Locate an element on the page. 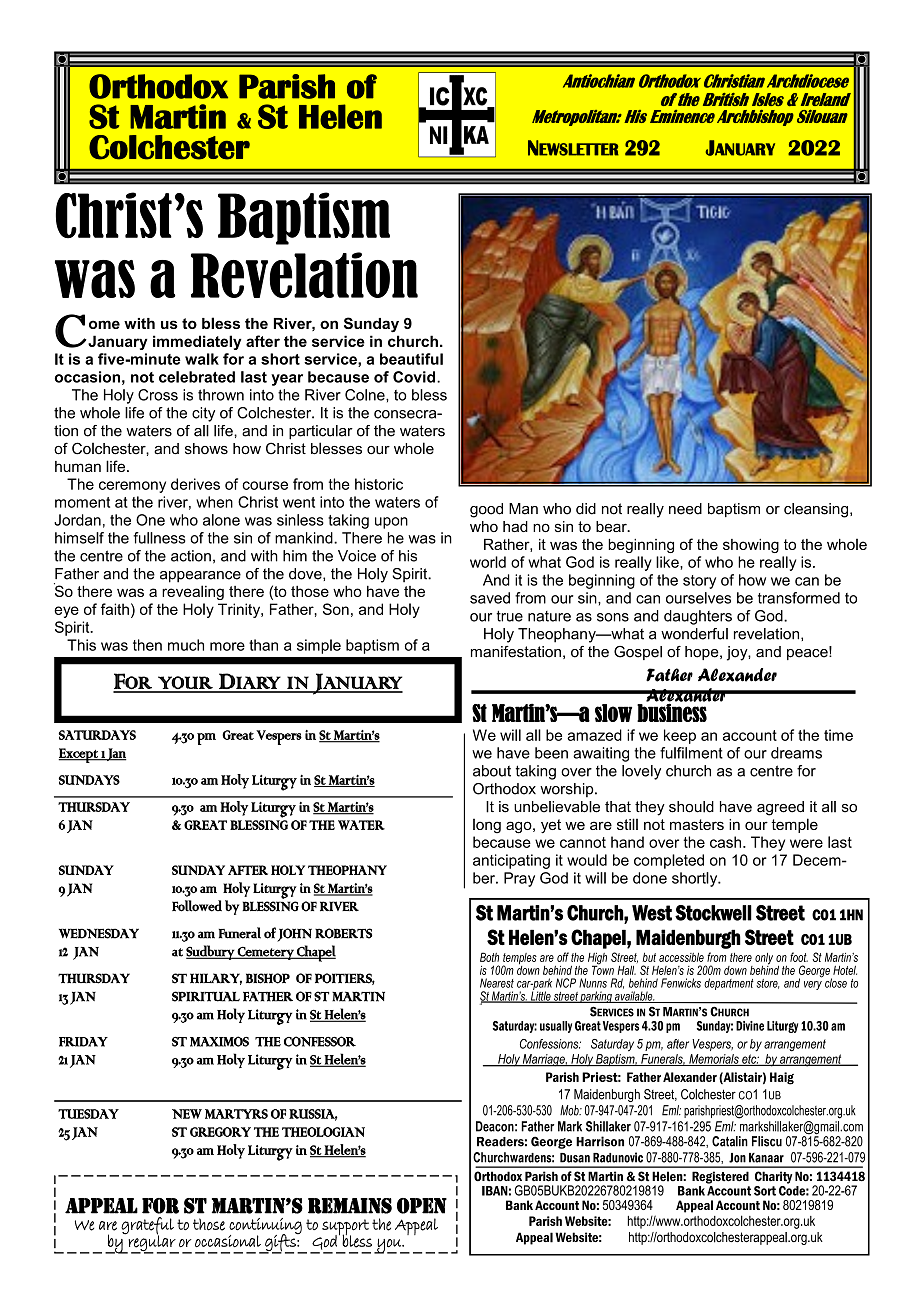 The height and width of the image is (1308, 924). support is located at coordinates (344, 1228).
